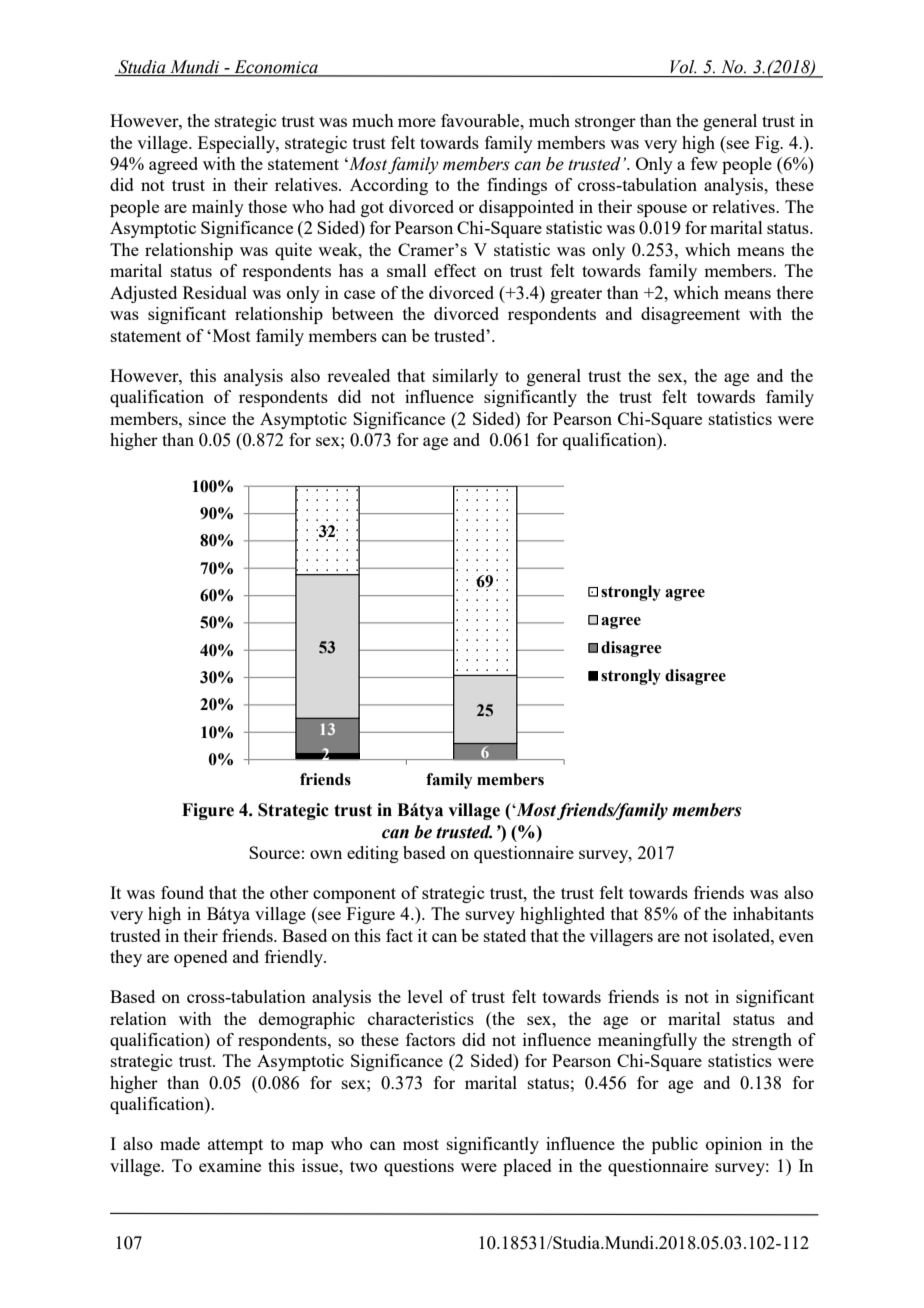  I want to click on similarly, so click(465, 377).
